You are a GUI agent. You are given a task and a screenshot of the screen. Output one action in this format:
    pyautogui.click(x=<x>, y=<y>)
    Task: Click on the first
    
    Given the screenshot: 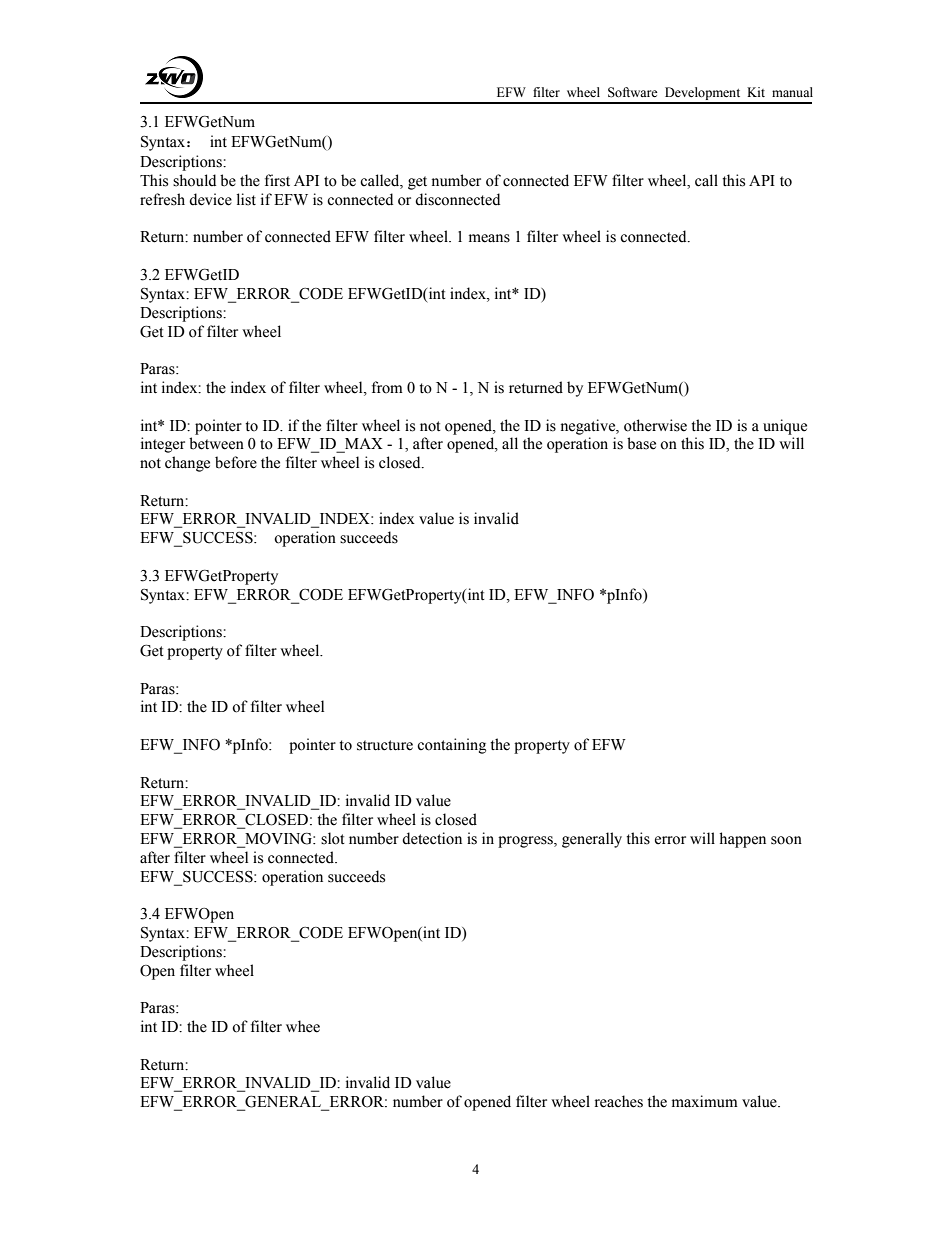 What is the action you would take?
    pyautogui.click(x=277, y=180)
